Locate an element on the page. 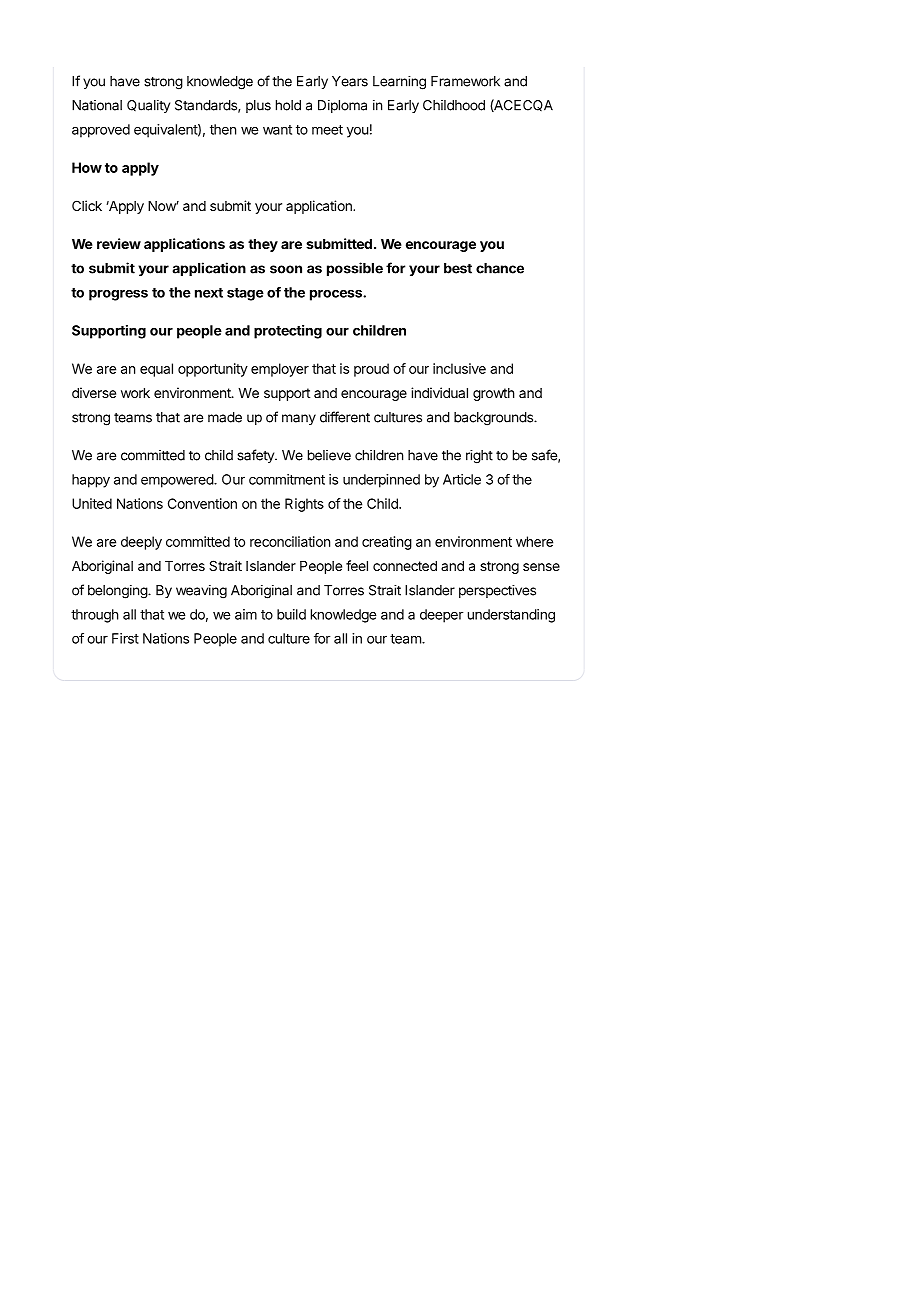 This page has width=924, height=1308. hold is located at coordinates (288, 105).
